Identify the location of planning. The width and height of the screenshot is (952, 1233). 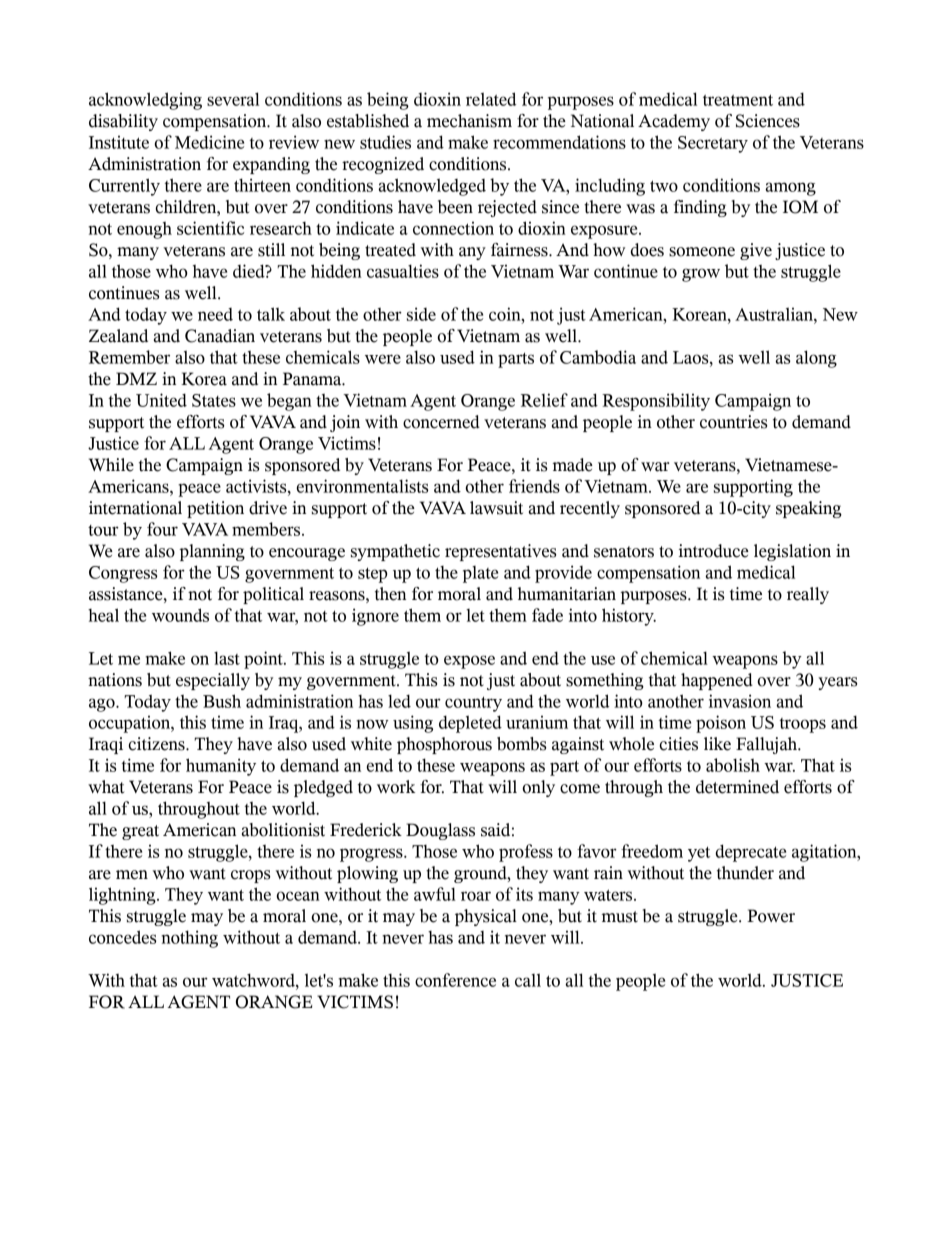
(212, 552).
